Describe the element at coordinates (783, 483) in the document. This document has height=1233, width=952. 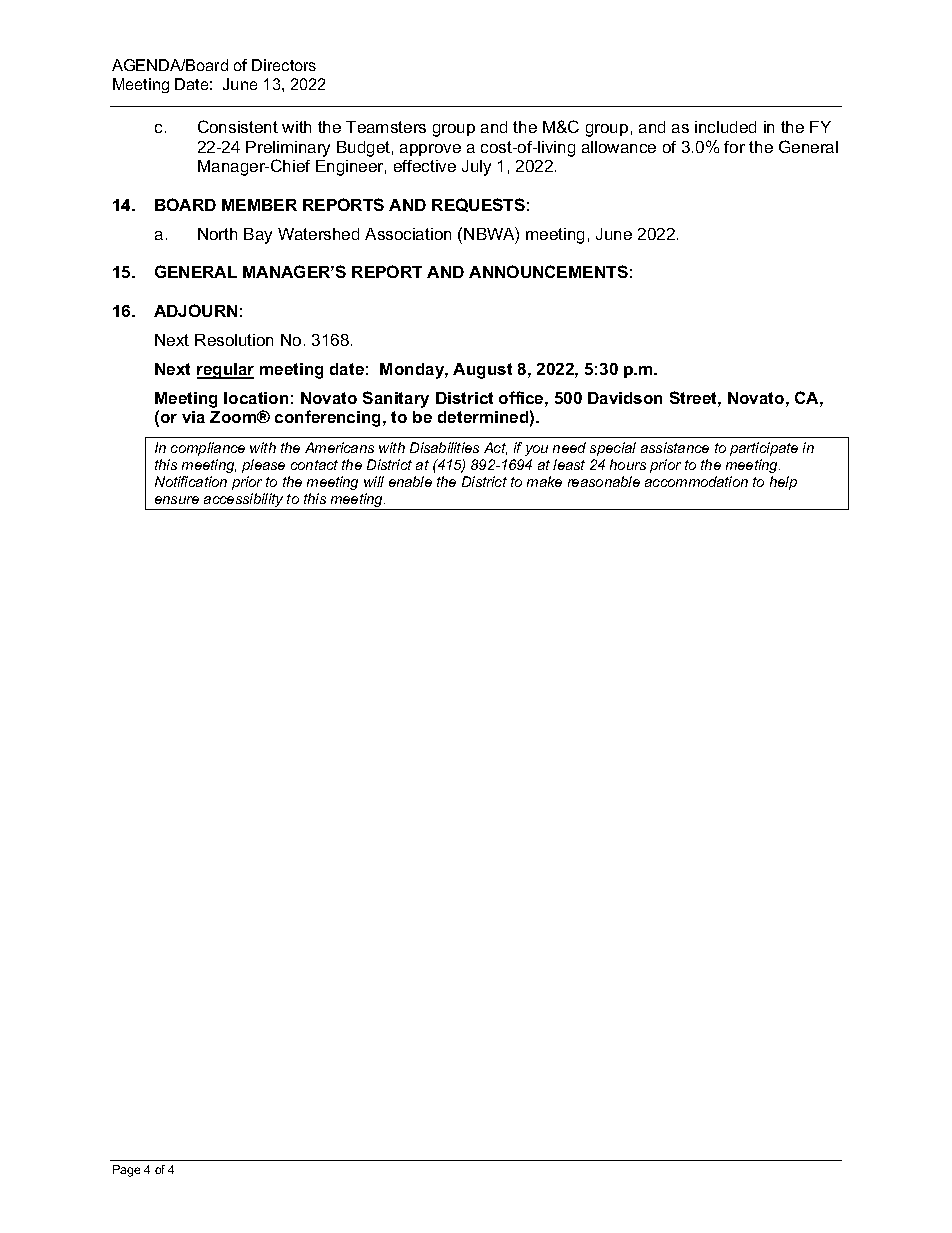
I see `help` at that location.
